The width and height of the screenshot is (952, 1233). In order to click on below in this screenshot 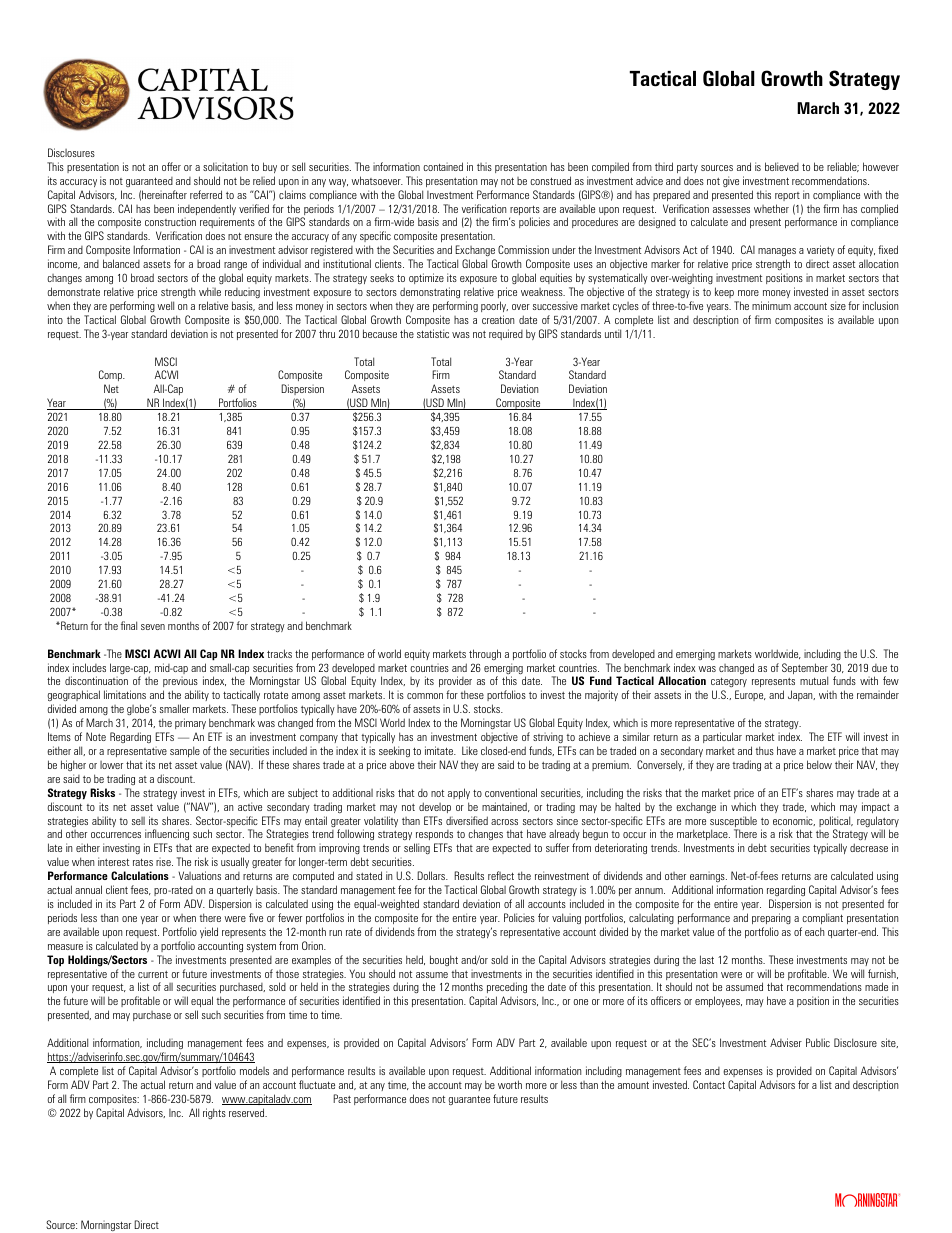, I will do `click(819, 764)`.
